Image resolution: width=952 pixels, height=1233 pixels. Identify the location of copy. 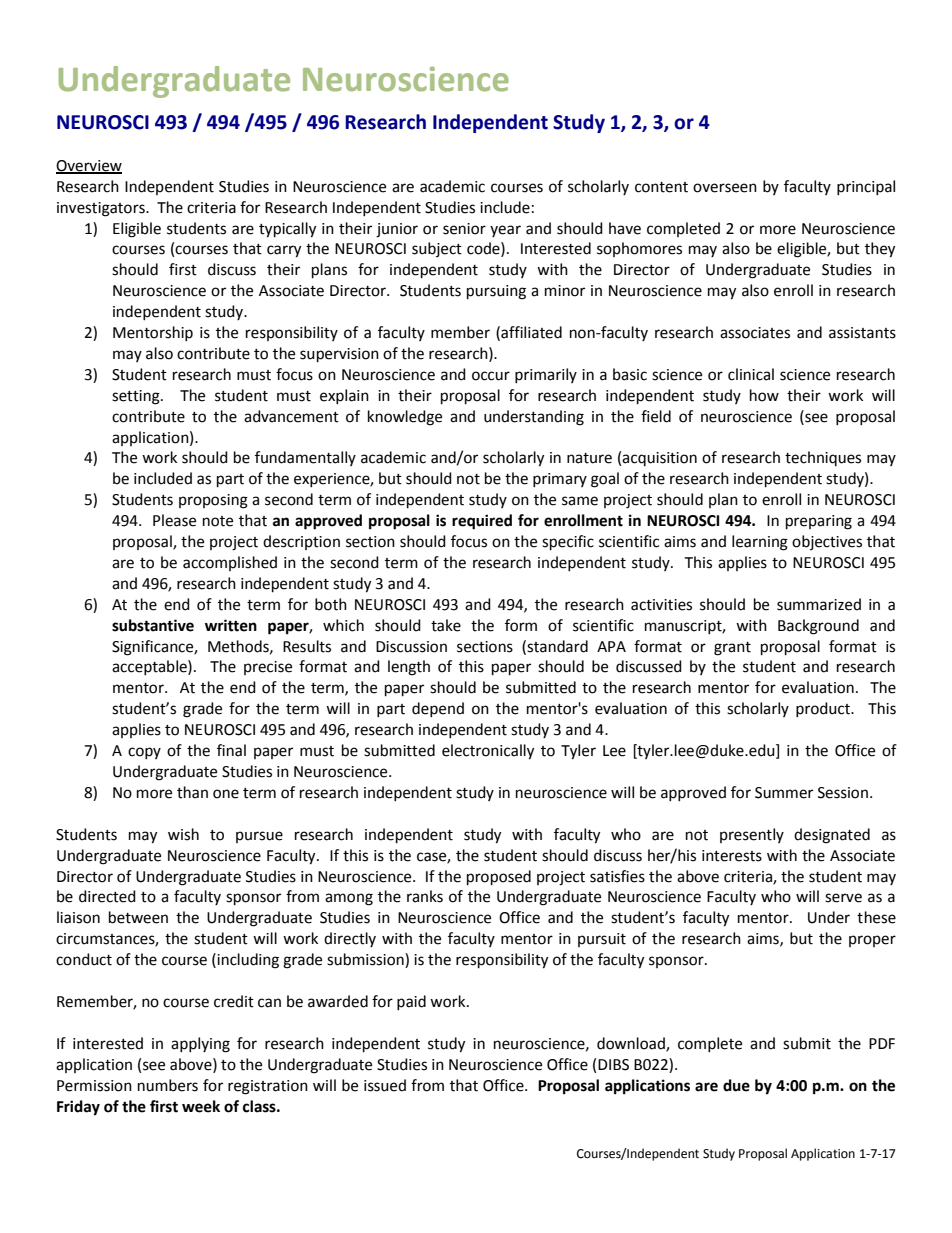
(144, 753).
